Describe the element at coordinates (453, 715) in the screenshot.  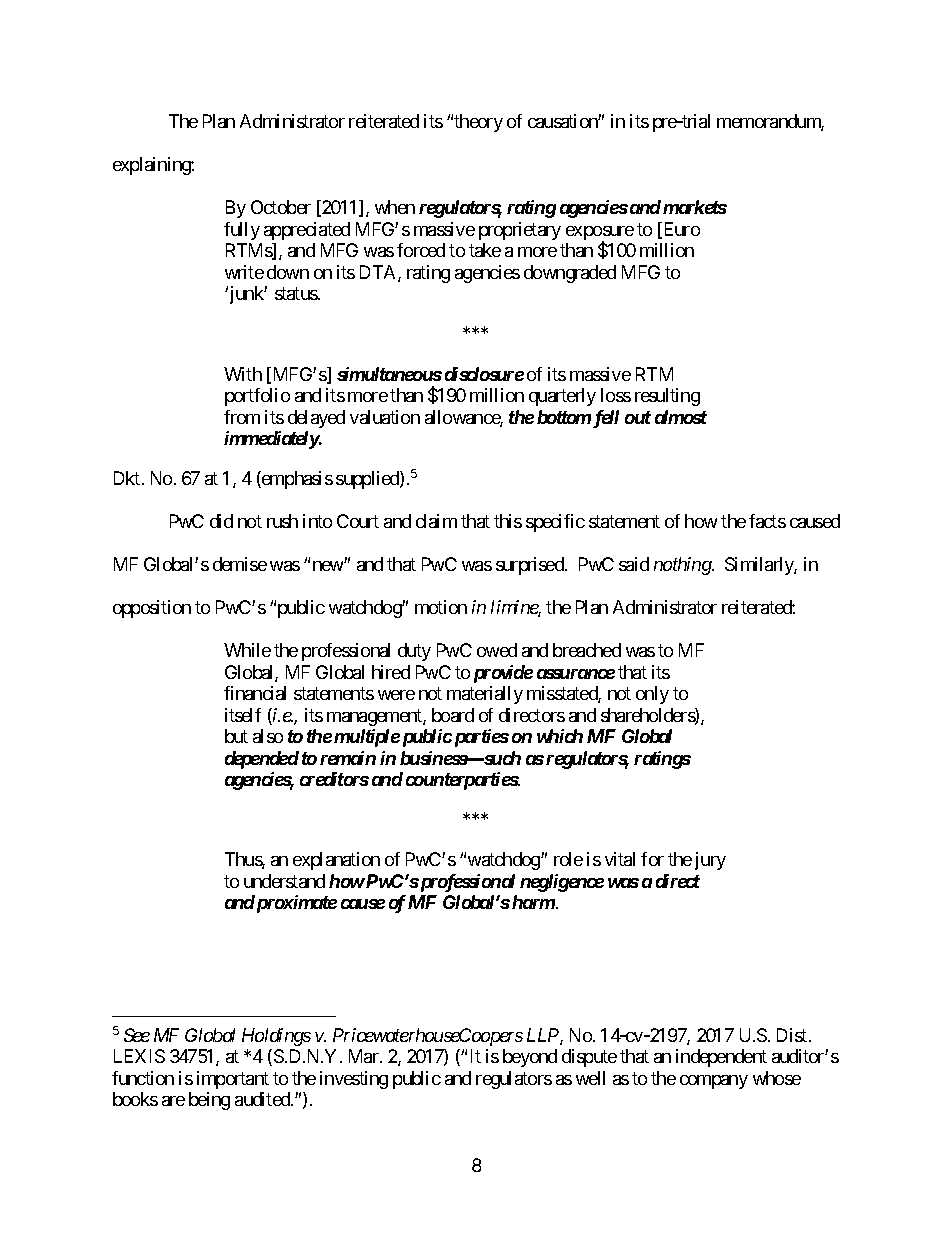
I see `board` at that location.
